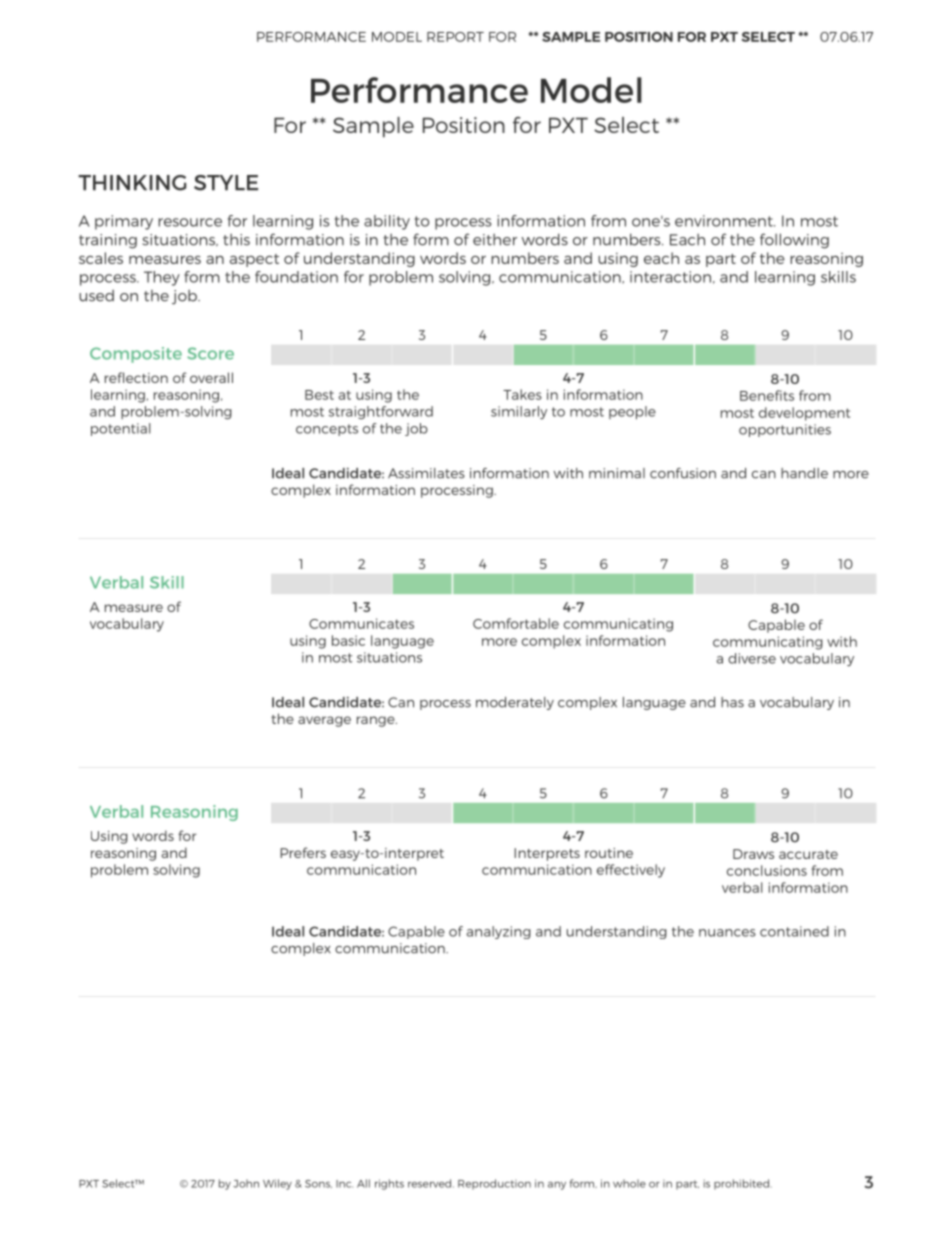 The height and width of the screenshot is (1233, 952). Describe the element at coordinates (226, 183) in the screenshot. I see `STYLE` at that location.
